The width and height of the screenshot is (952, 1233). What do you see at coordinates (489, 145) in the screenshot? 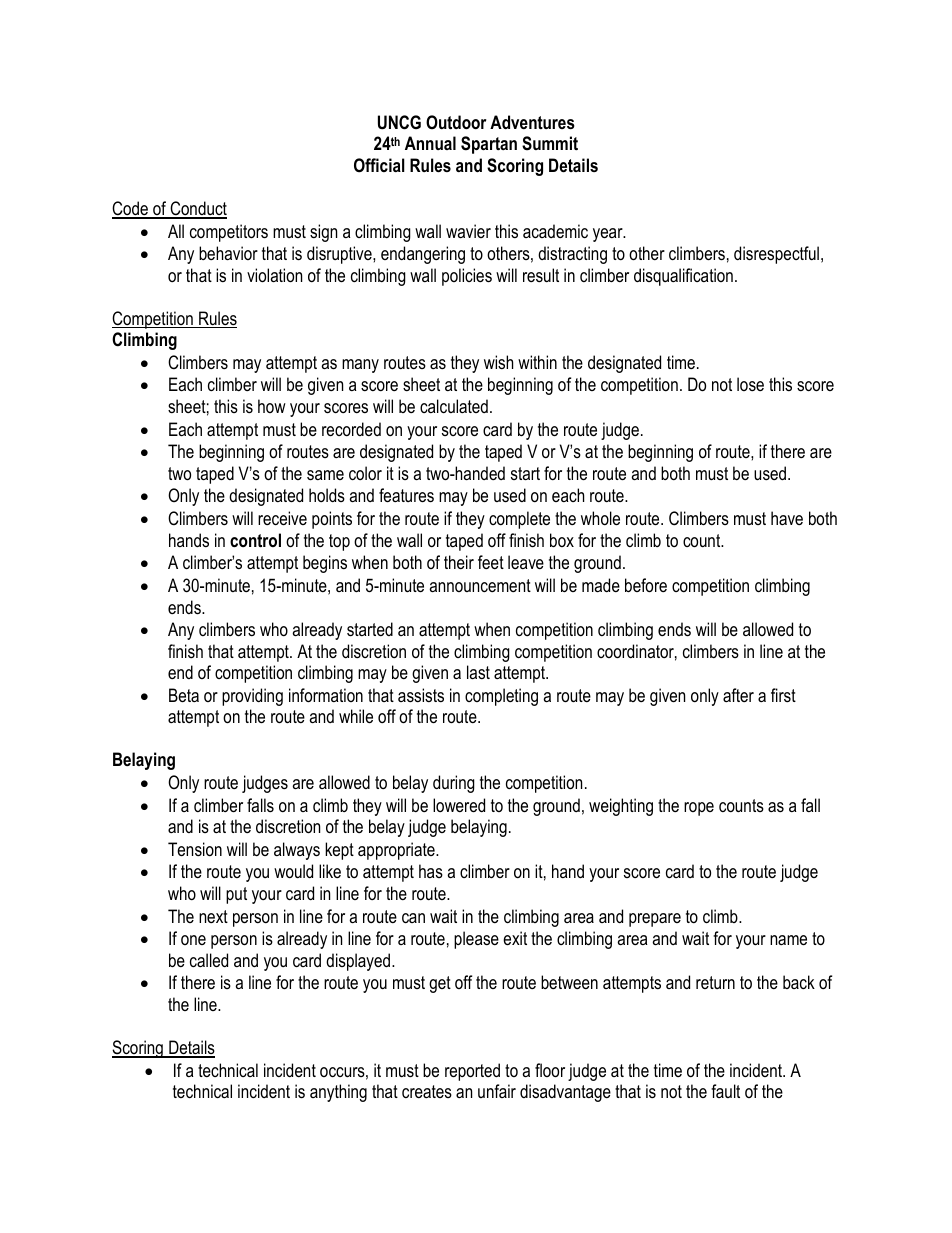
I see `Spartan` at bounding box center [489, 145].
